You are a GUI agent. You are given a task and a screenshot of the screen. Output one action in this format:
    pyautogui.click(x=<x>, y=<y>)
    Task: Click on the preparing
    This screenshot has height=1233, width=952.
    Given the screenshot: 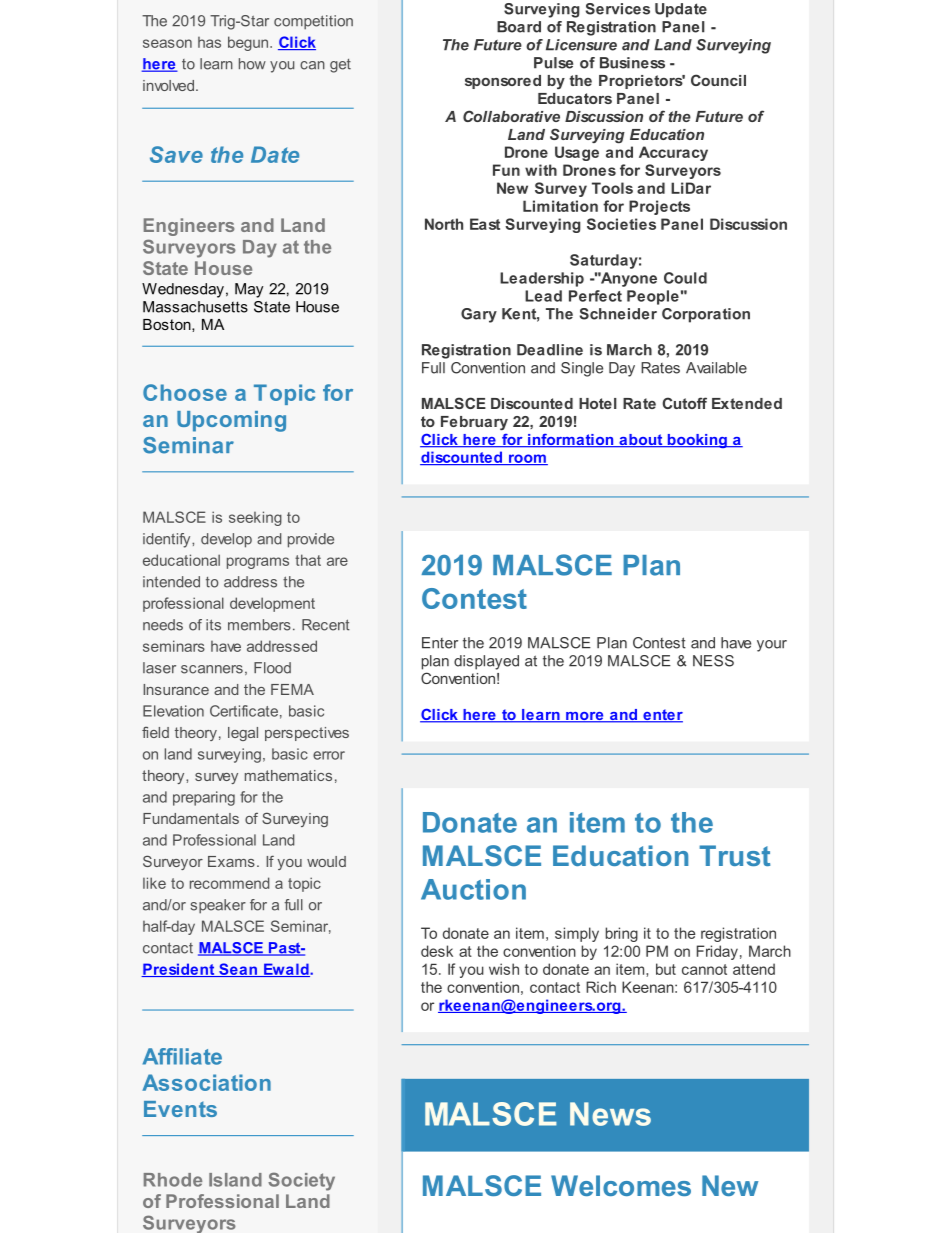 What is the action you would take?
    pyautogui.click(x=204, y=798)
